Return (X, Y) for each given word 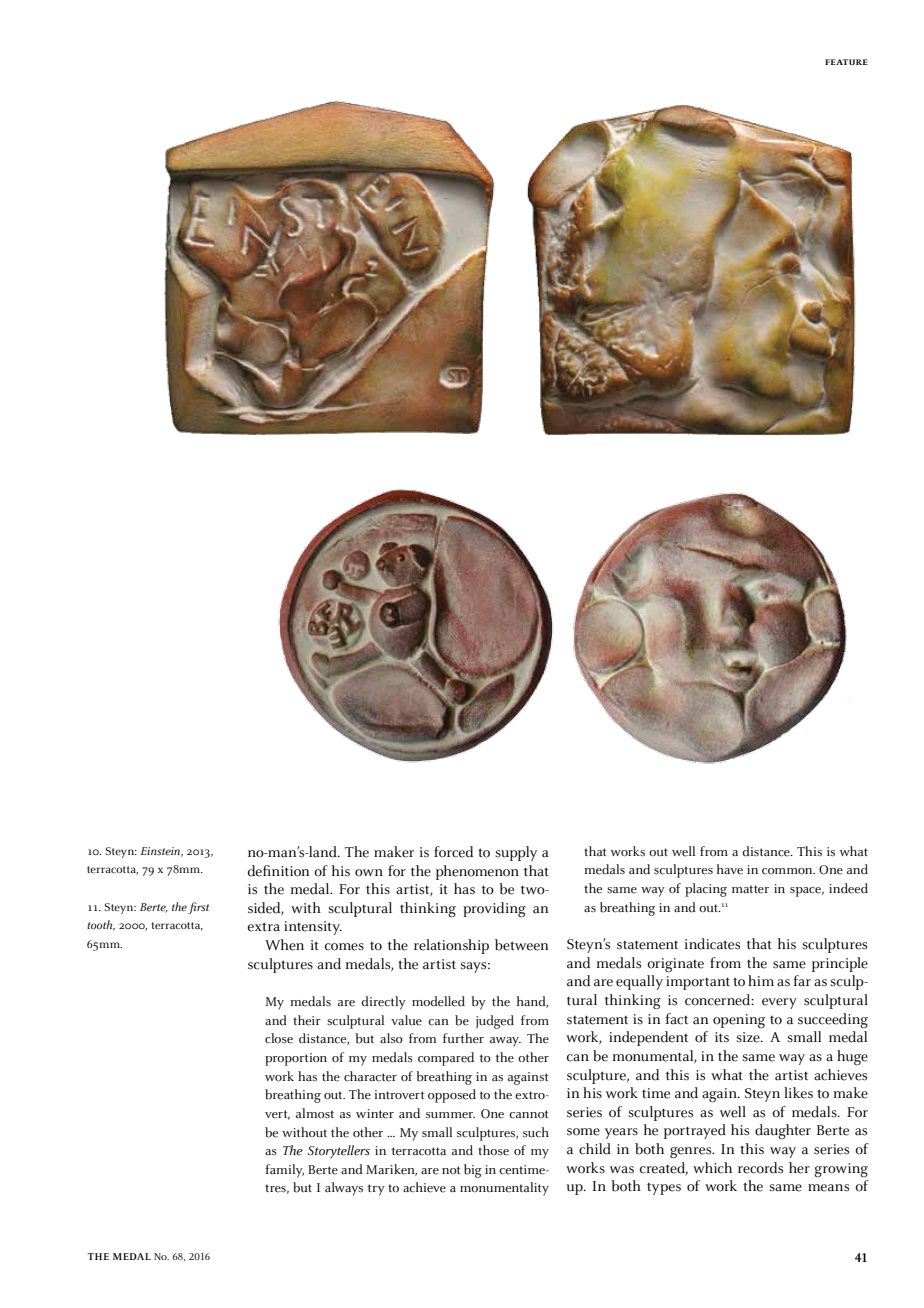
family (284, 1171)
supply (516, 853)
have (730, 869)
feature (846, 62)
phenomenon (477, 872)
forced (453, 852)
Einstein (161, 852)
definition (279, 871)
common (788, 871)
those (493, 1150)
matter (750, 889)
